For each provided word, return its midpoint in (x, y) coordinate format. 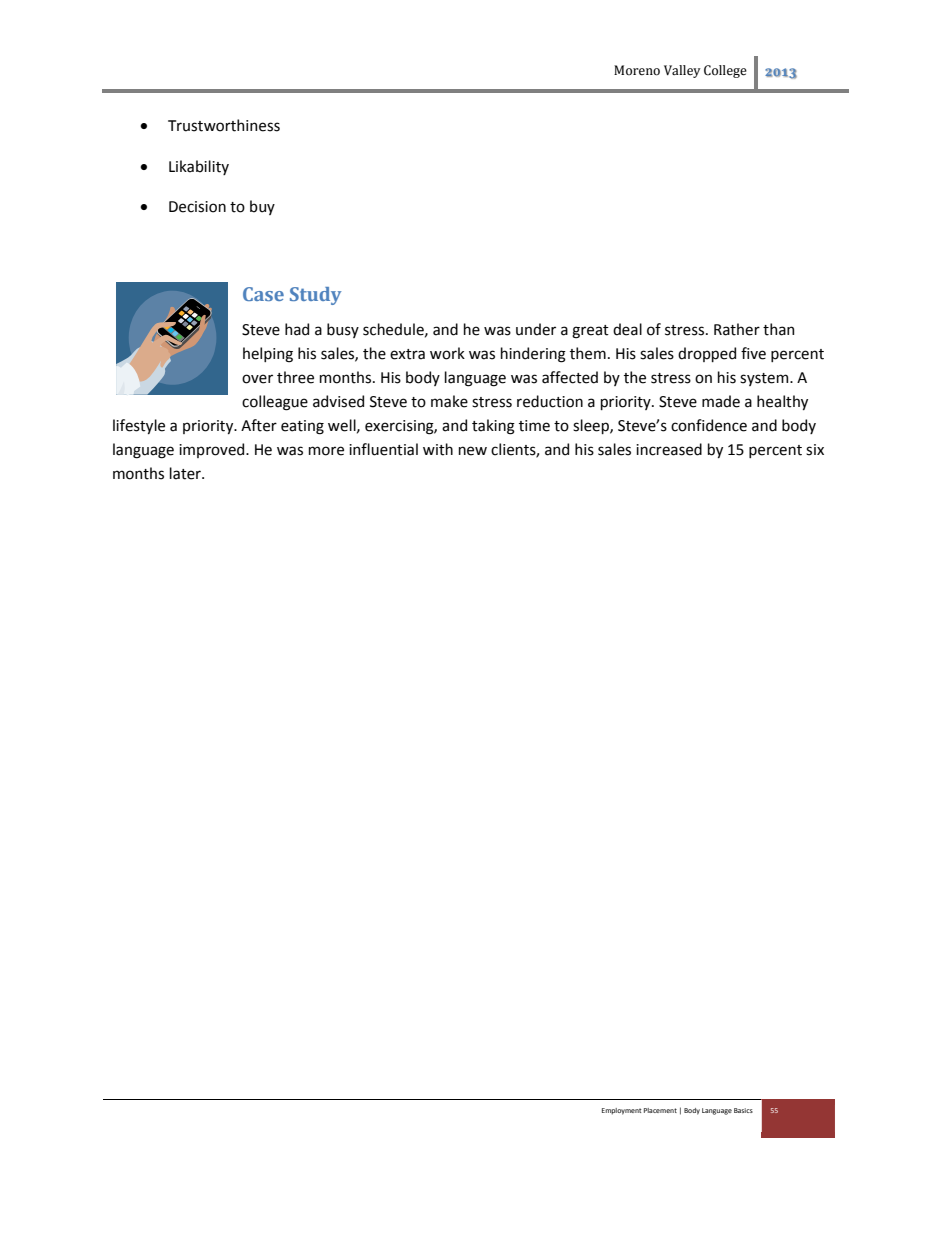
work (447, 353)
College (725, 71)
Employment (621, 1111)
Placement (660, 1110)
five (753, 353)
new (473, 451)
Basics (743, 1110)
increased (669, 449)
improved (213, 450)
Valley (682, 71)
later (186, 473)
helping (268, 355)
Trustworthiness (224, 125)
